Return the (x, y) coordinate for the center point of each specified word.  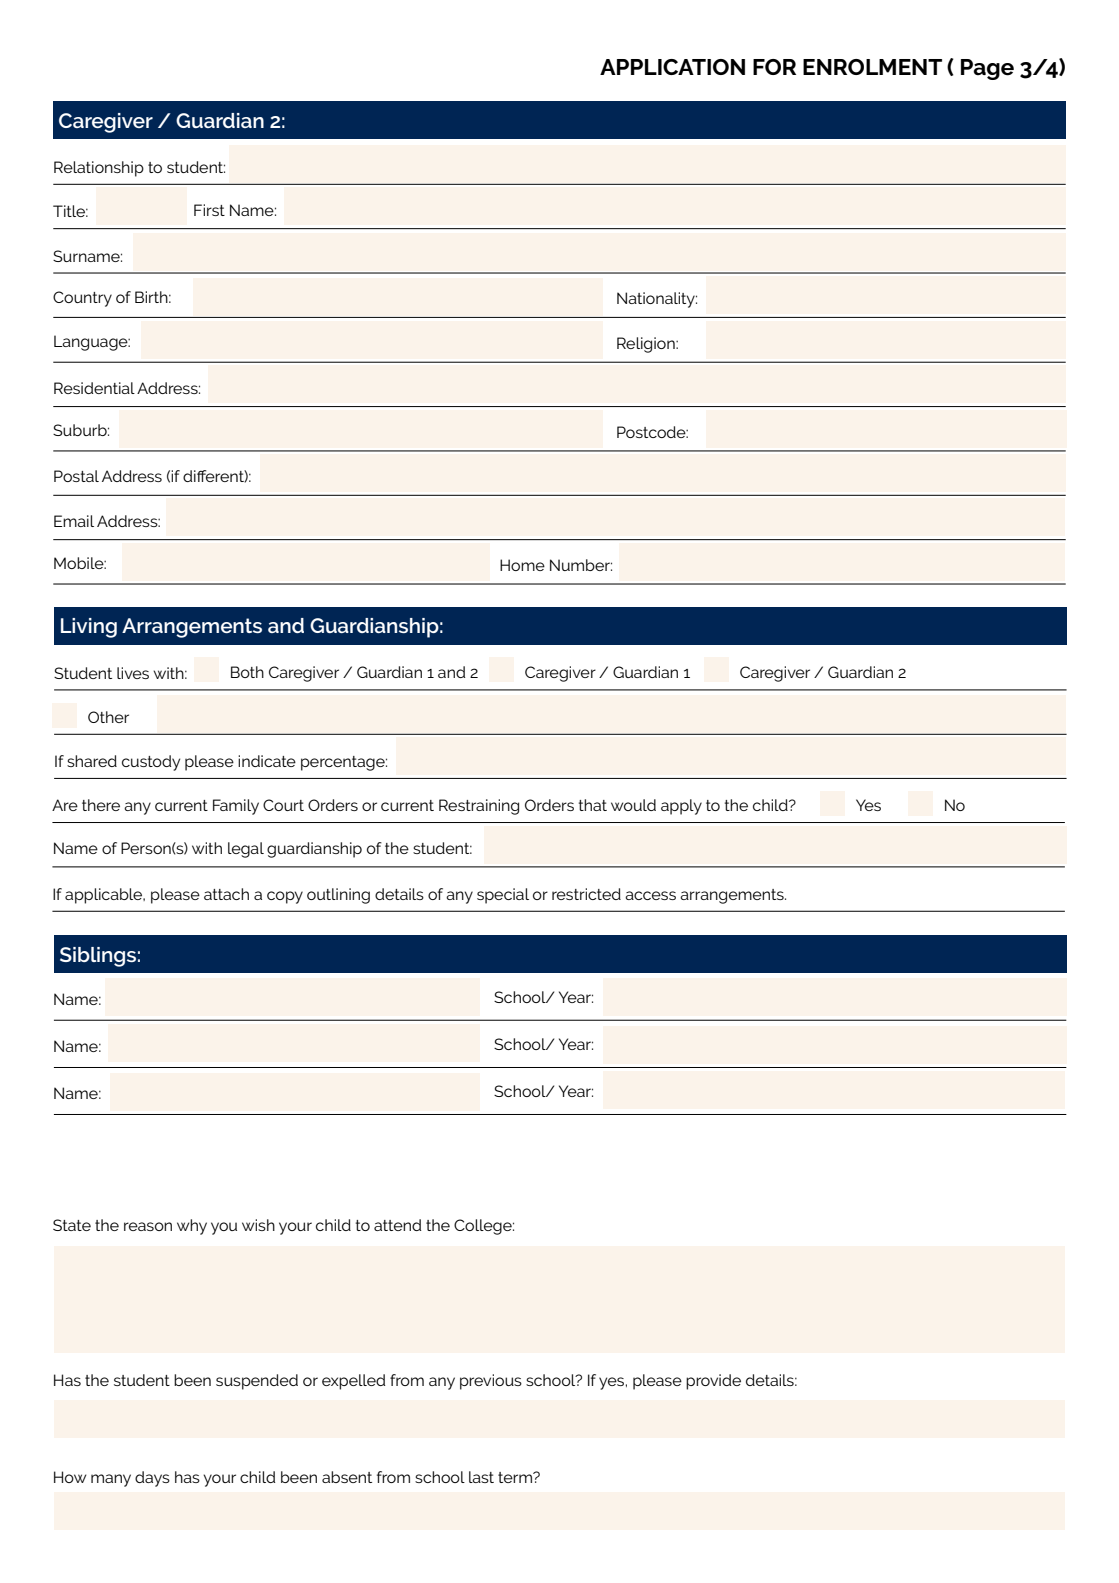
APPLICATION (672, 67)
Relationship (99, 169)
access (650, 895)
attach (226, 894)
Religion (647, 345)
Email (74, 521)
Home (522, 565)
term (516, 1477)
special (503, 896)
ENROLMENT (872, 67)
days (152, 1479)
